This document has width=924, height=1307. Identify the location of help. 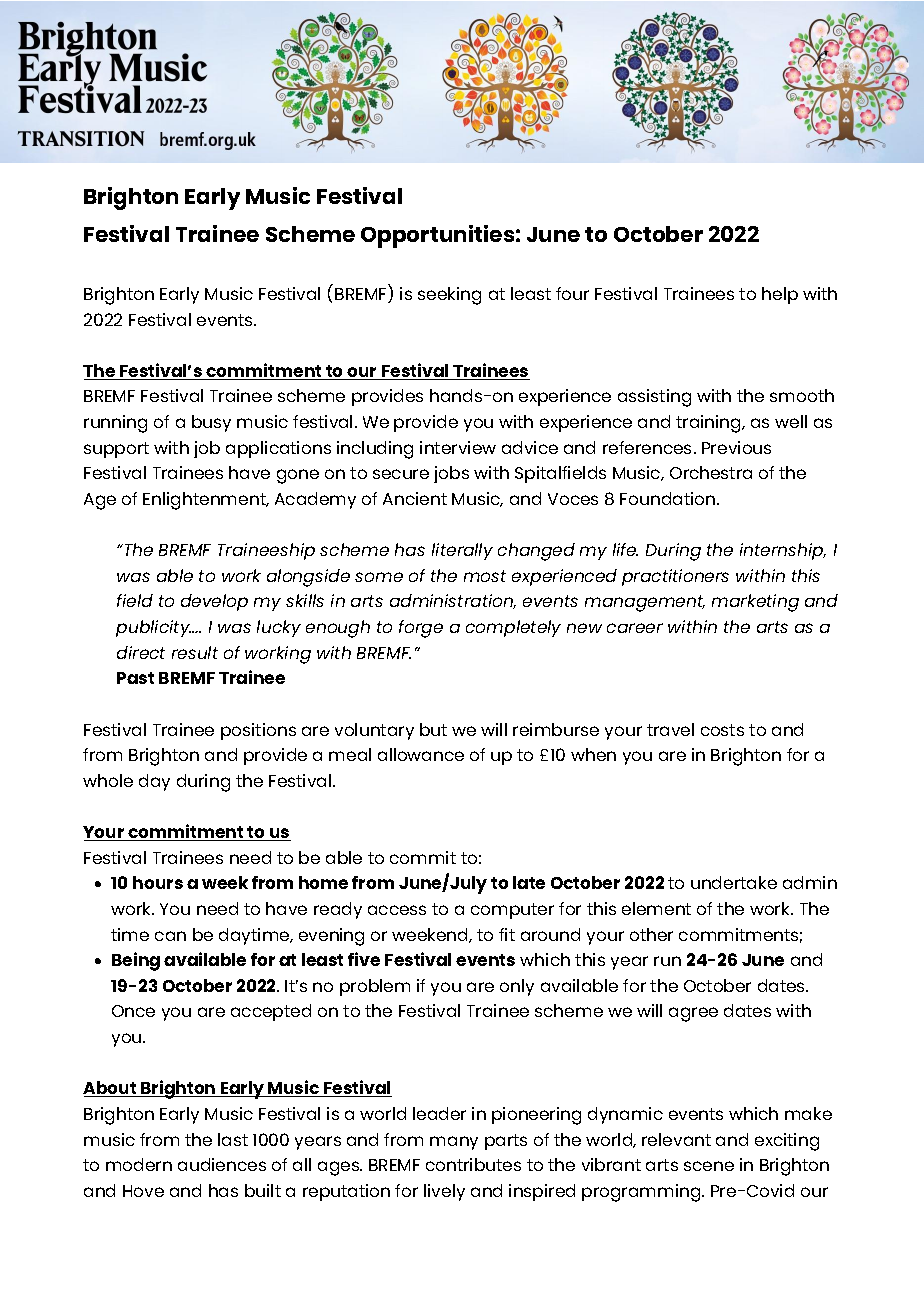
(780, 295).
